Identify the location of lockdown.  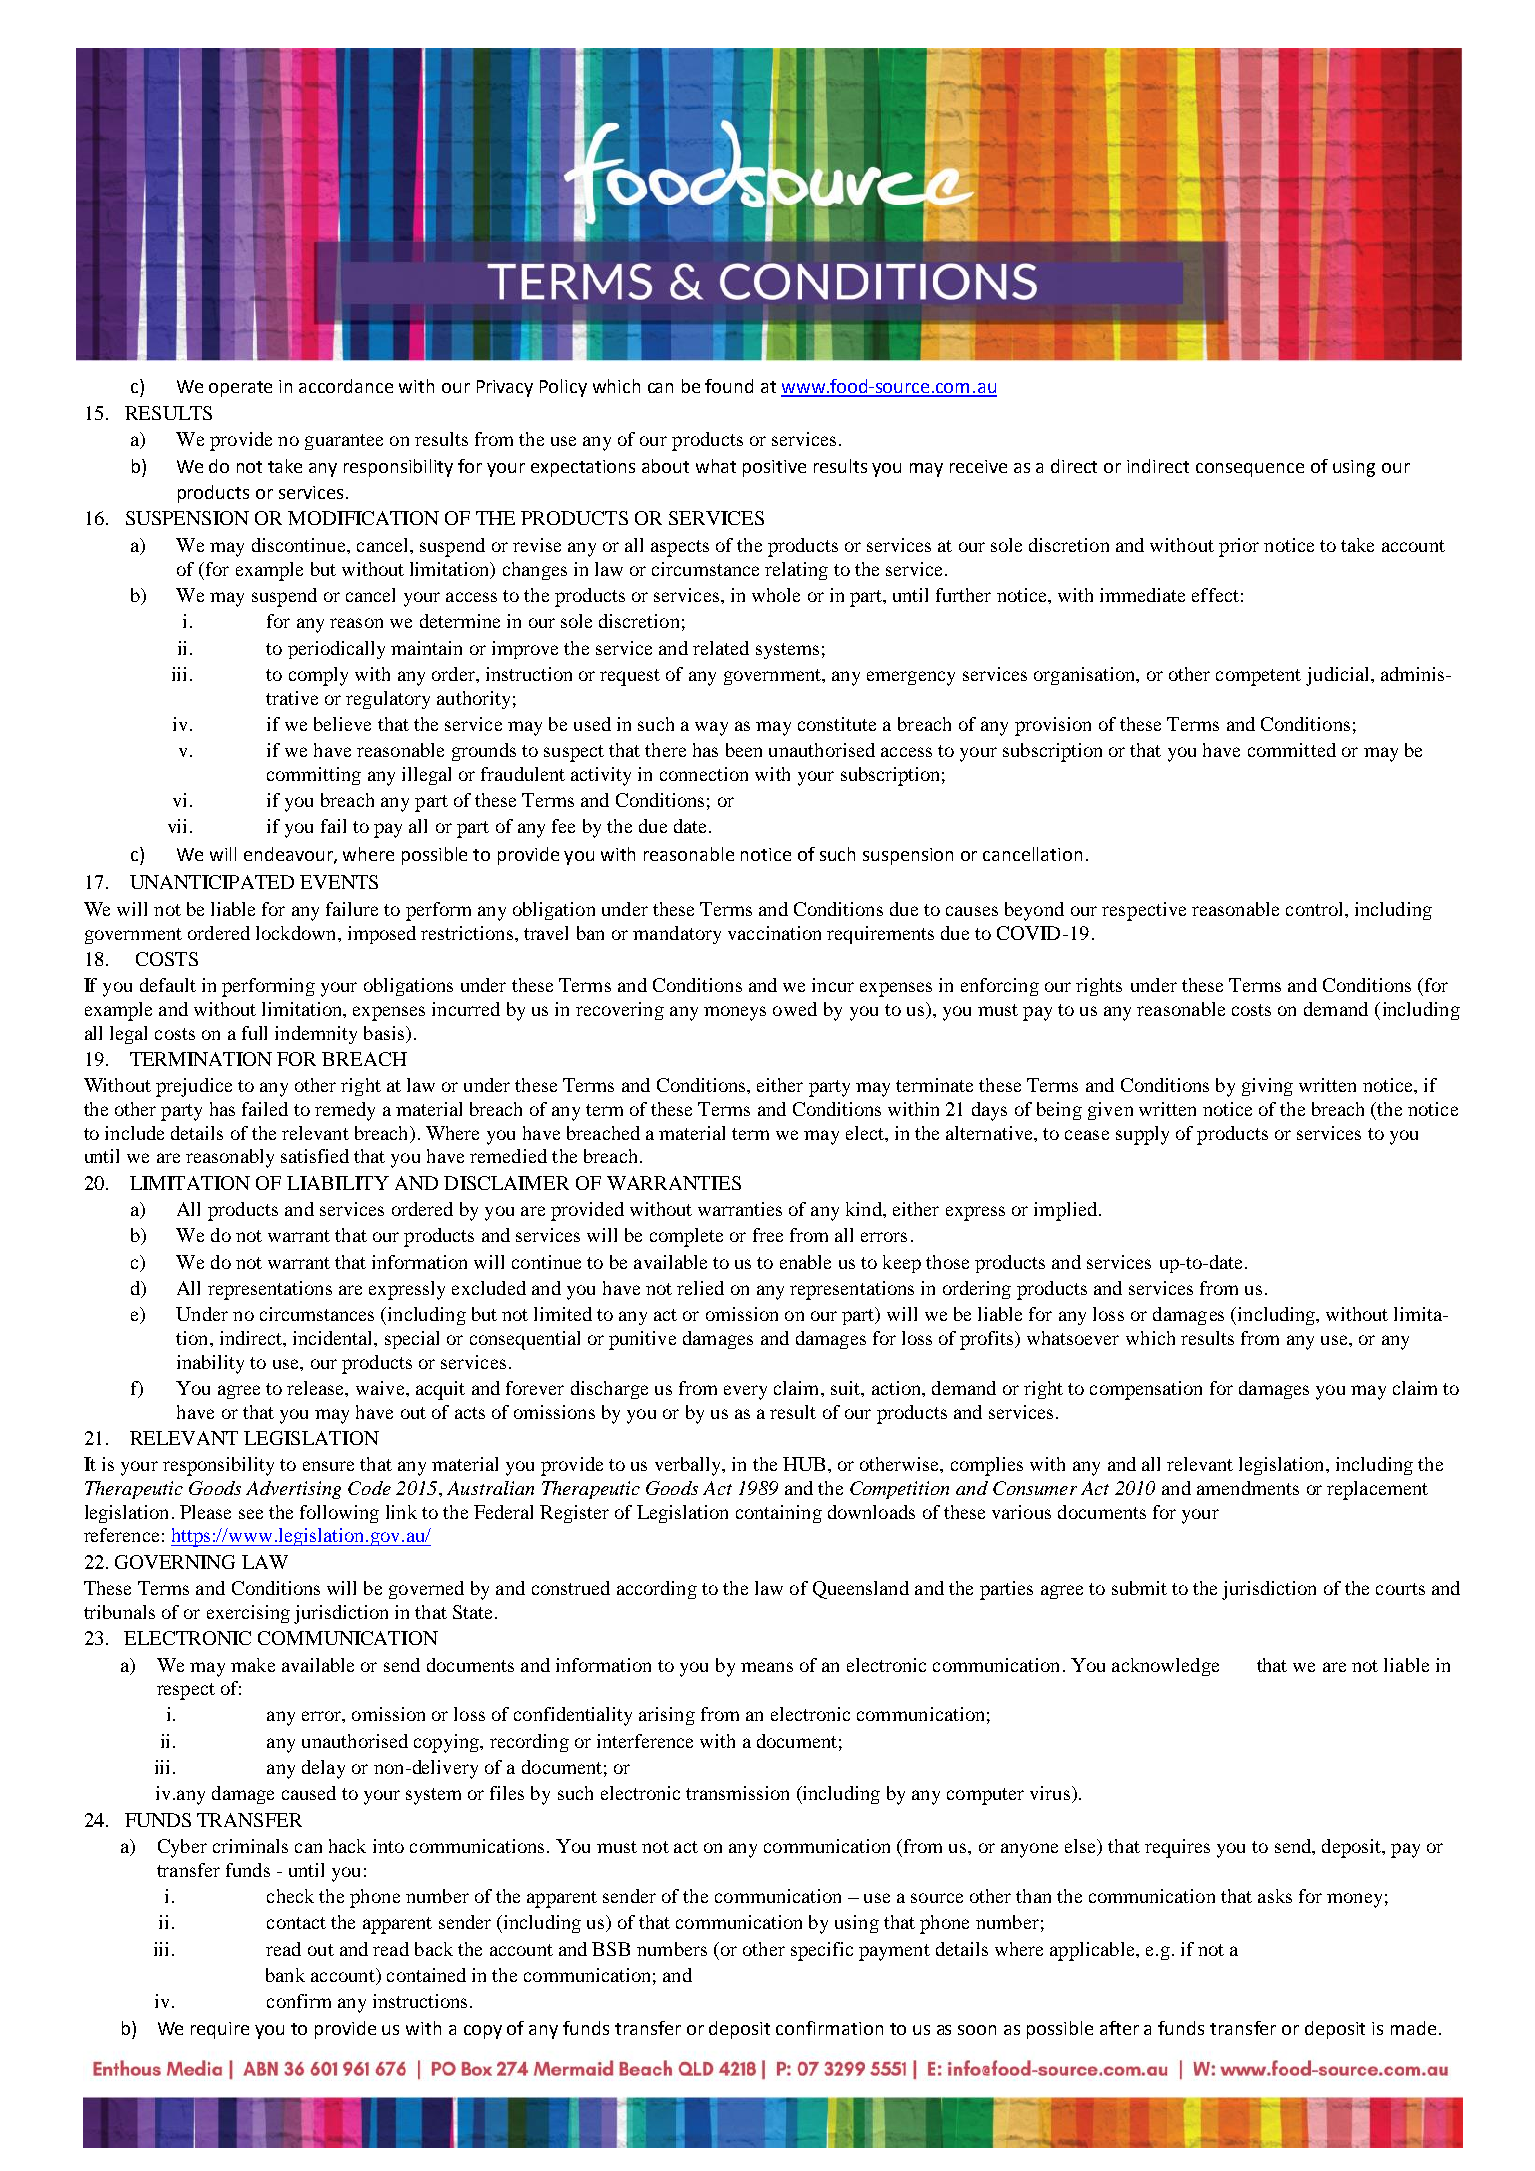
(297, 933).
